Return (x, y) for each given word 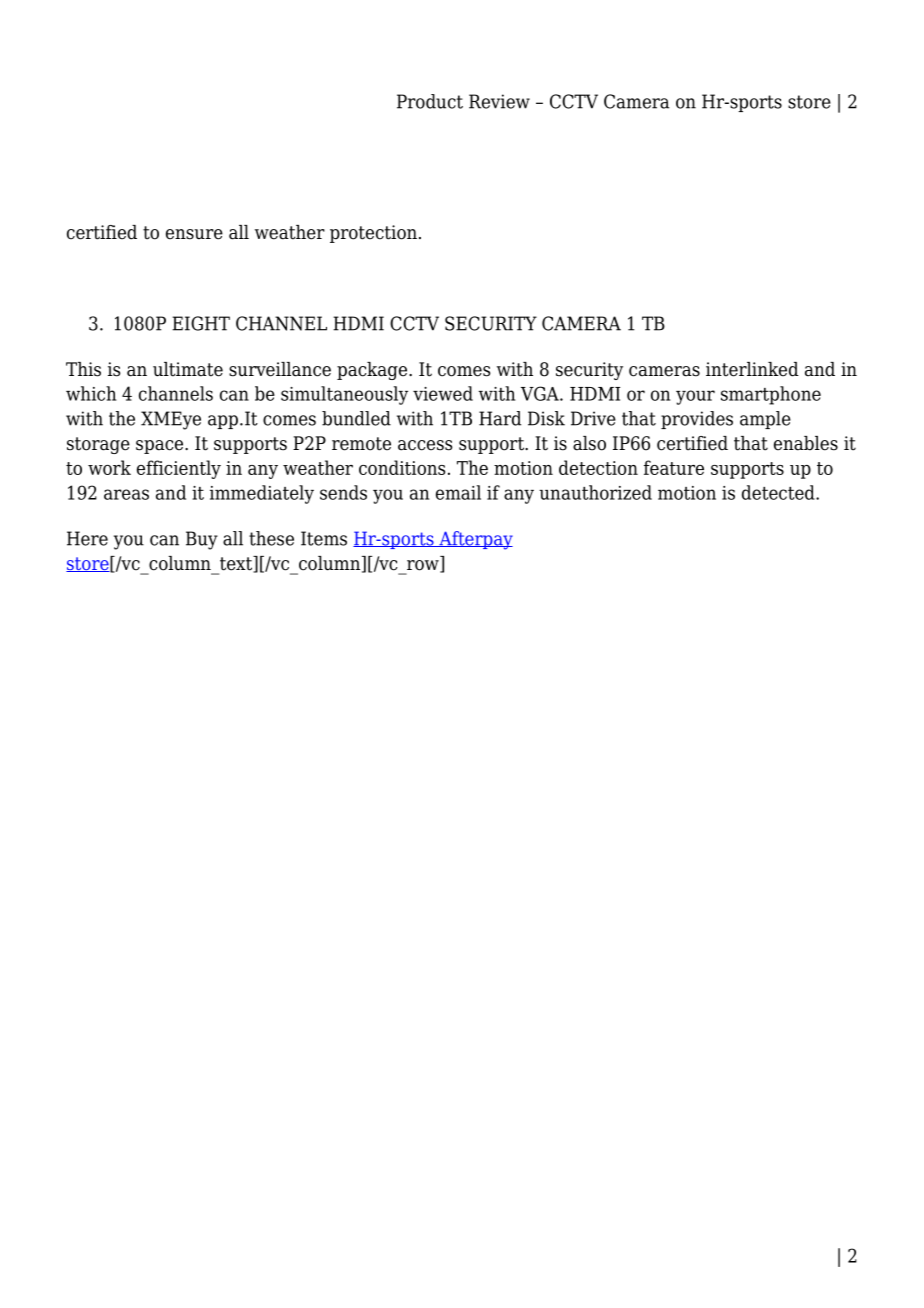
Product (430, 101)
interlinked (752, 369)
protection (373, 234)
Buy (202, 540)
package (373, 371)
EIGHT (201, 323)
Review (499, 101)
